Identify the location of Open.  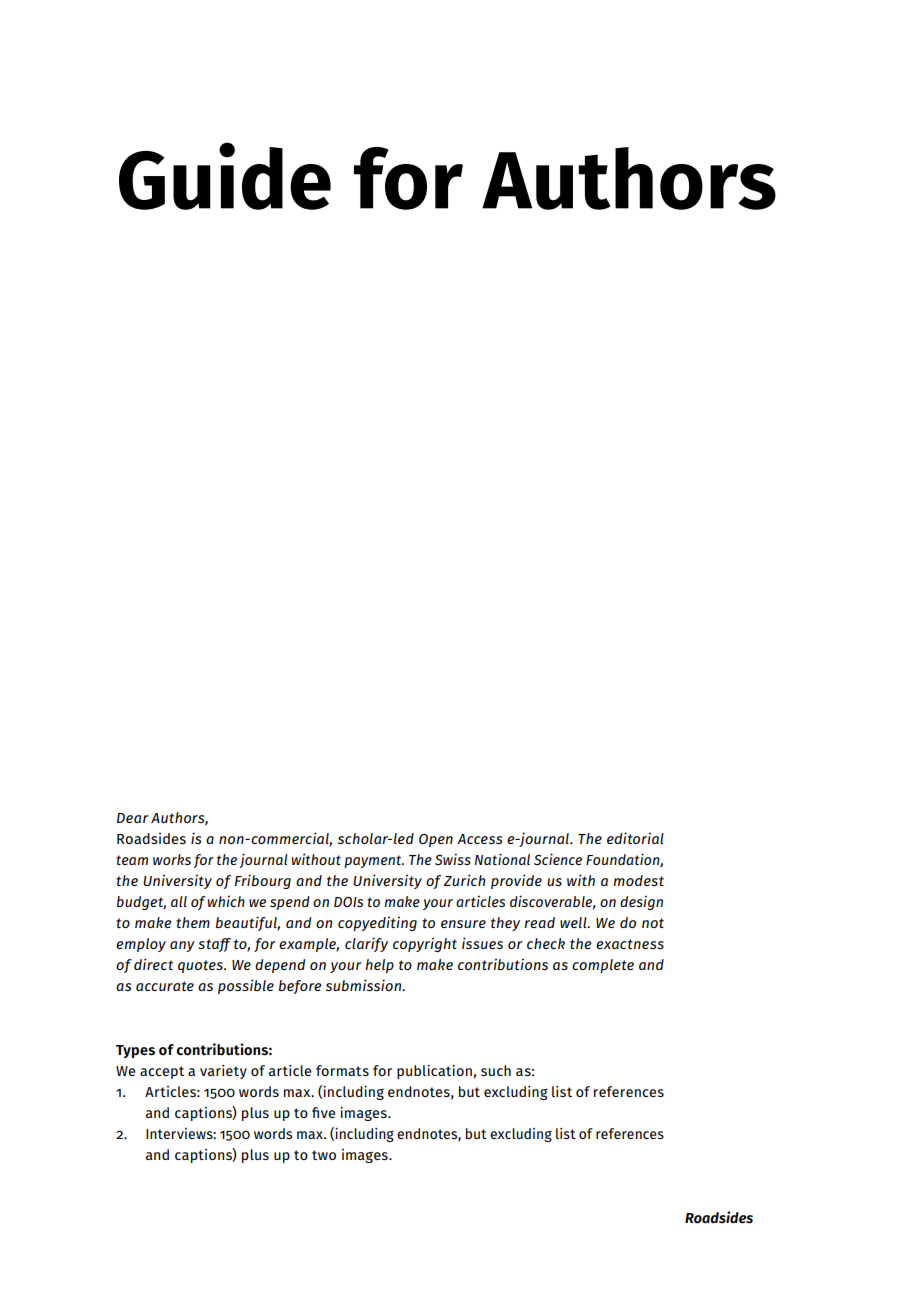
(436, 840).
